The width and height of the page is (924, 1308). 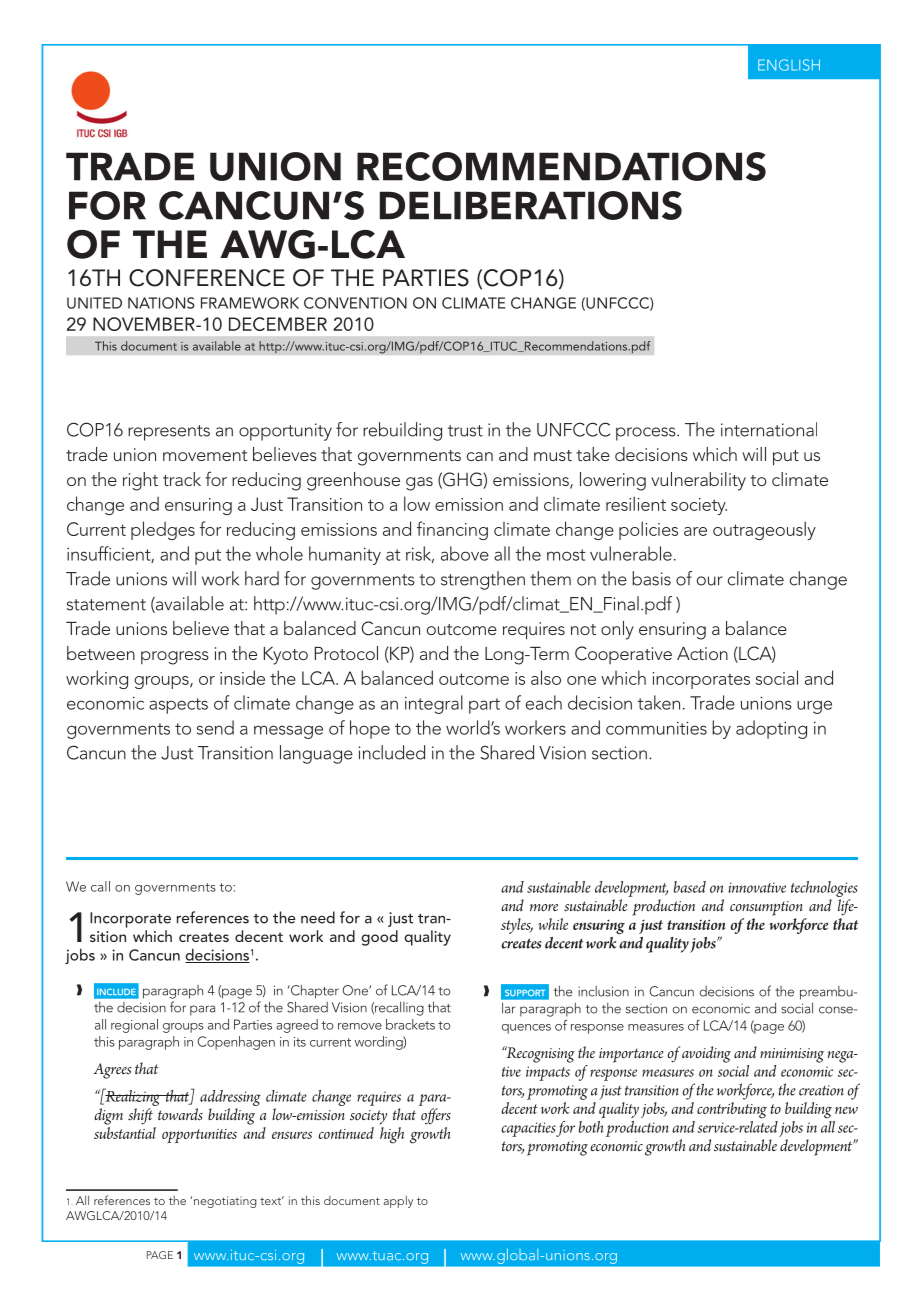 I want to click on progress, so click(x=175, y=658).
